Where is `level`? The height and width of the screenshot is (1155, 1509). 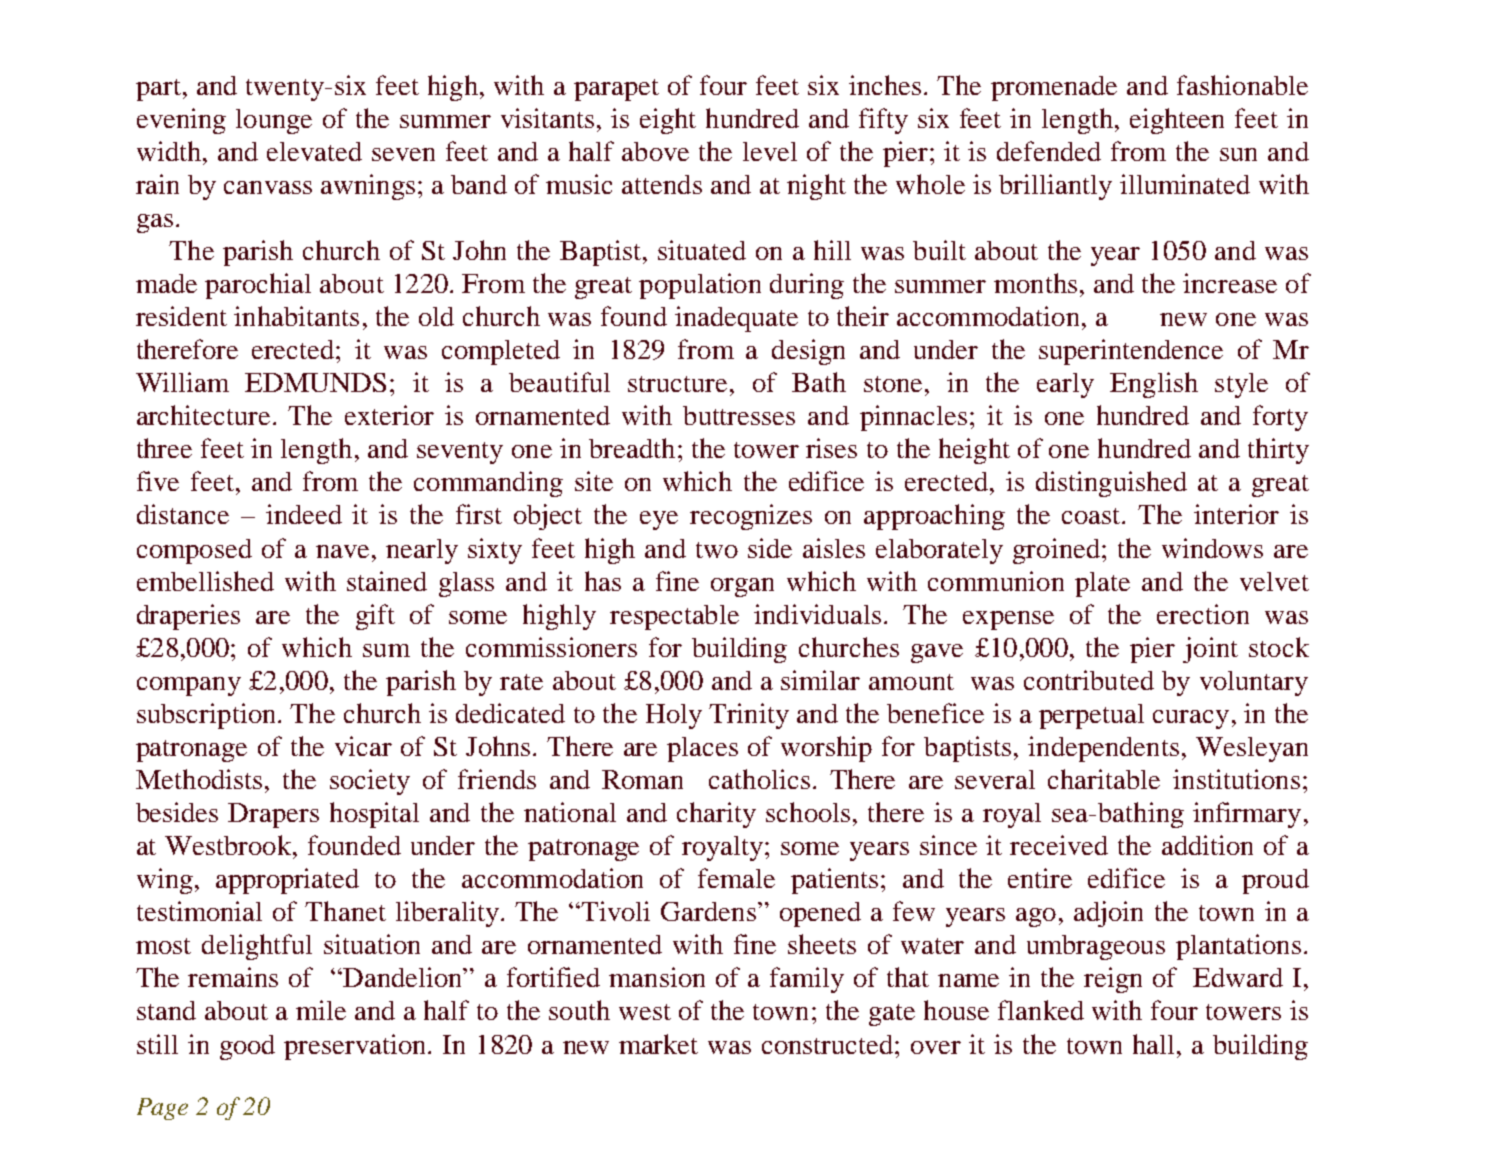
level is located at coordinates (770, 151).
